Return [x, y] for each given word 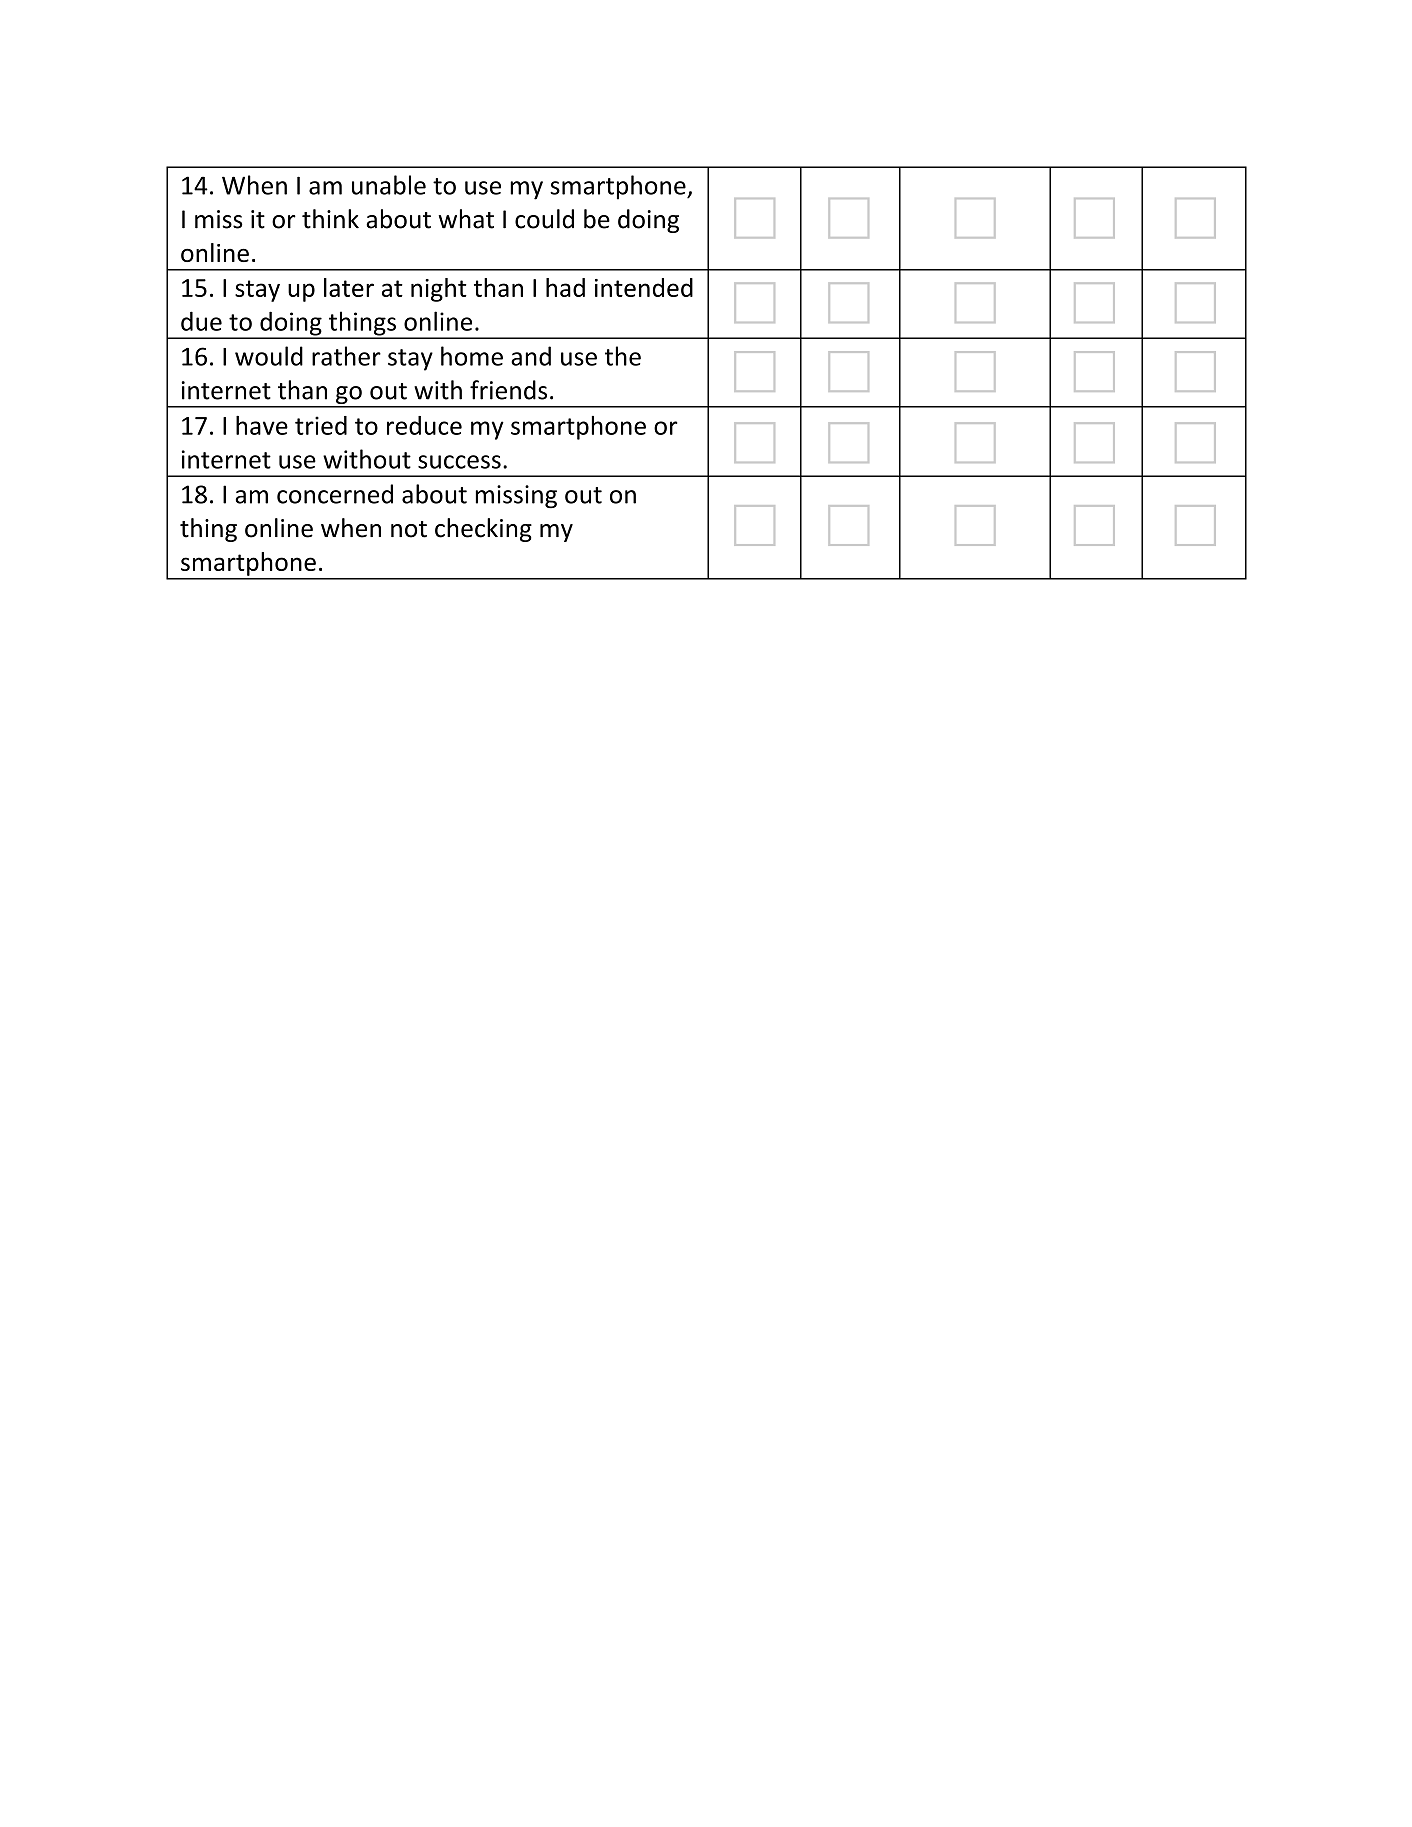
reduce [424, 425]
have [262, 425]
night [439, 290]
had [565, 287]
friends [508, 390]
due [201, 321]
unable [389, 185]
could [544, 219]
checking [483, 530]
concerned [335, 494]
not [409, 529]
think [330, 219]
